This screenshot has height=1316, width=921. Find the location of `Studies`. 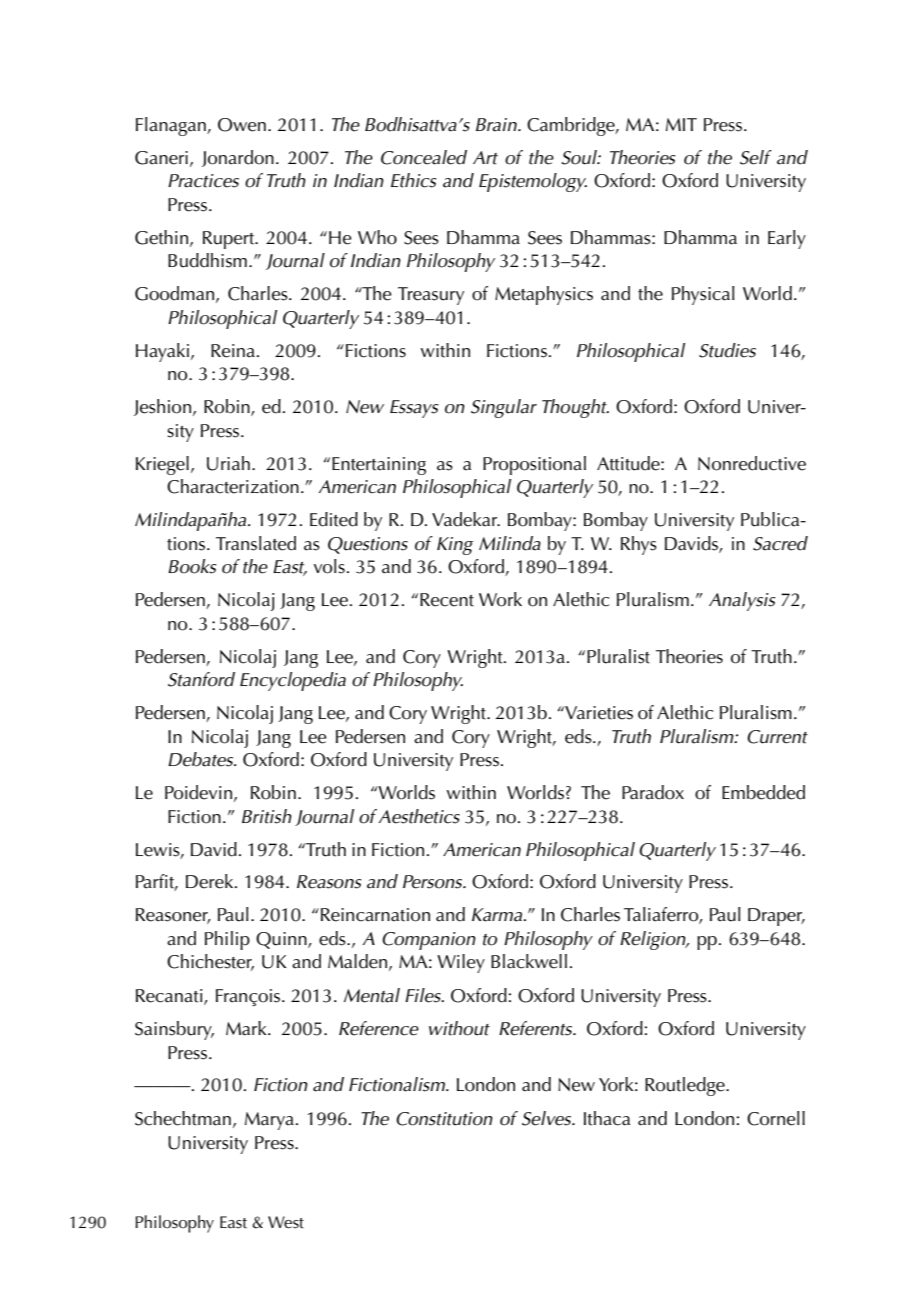

Studies is located at coordinates (727, 350).
